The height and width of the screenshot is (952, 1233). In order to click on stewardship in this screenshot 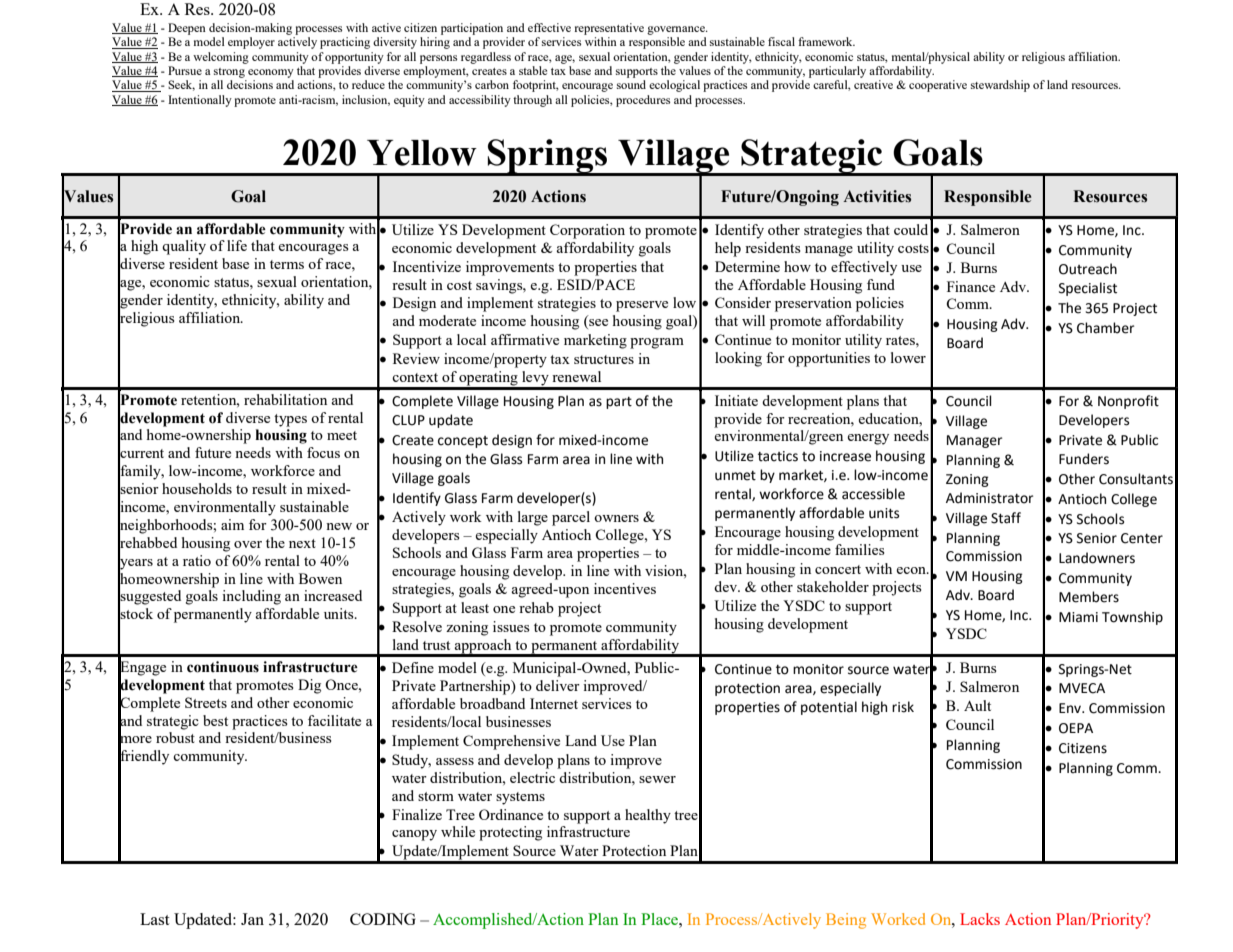, I will do `click(1000, 86)`.
